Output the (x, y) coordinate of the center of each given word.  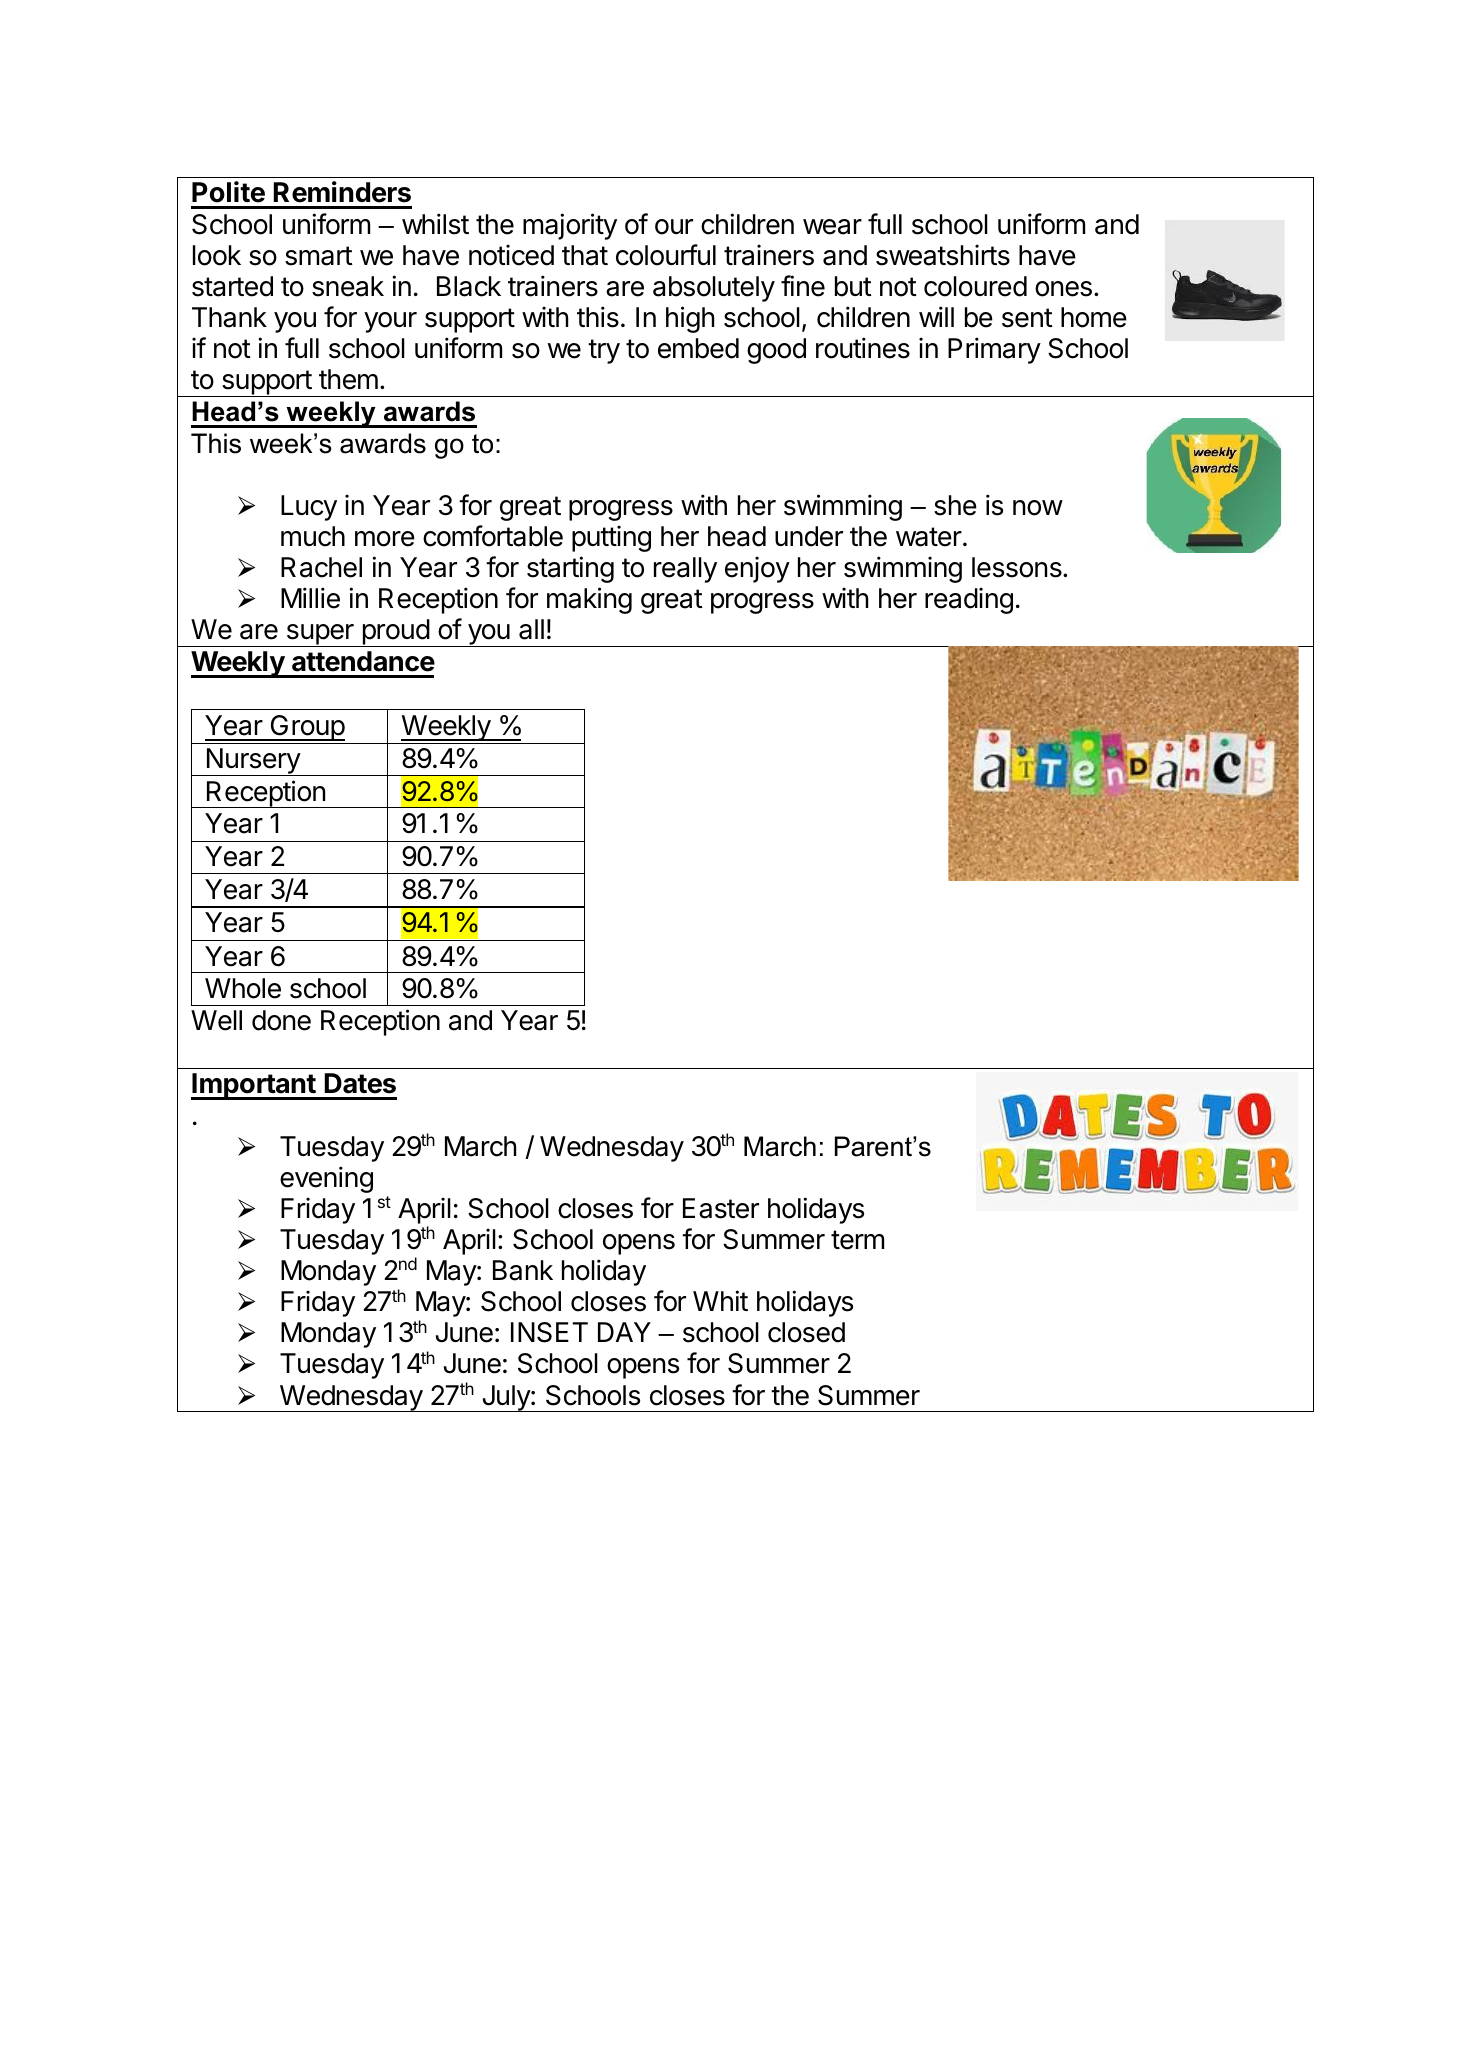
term (857, 1240)
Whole (243, 988)
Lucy (309, 508)
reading (969, 600)
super (320, 635)
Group (307, 729)
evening (326, 1179)
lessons (1018, 567)
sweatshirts (943, 255)
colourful (666, 255)
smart (319, 256)
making (589, 600)
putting (611, 538)
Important (254, 1086)
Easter (721, 1208)
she (955, 505)
